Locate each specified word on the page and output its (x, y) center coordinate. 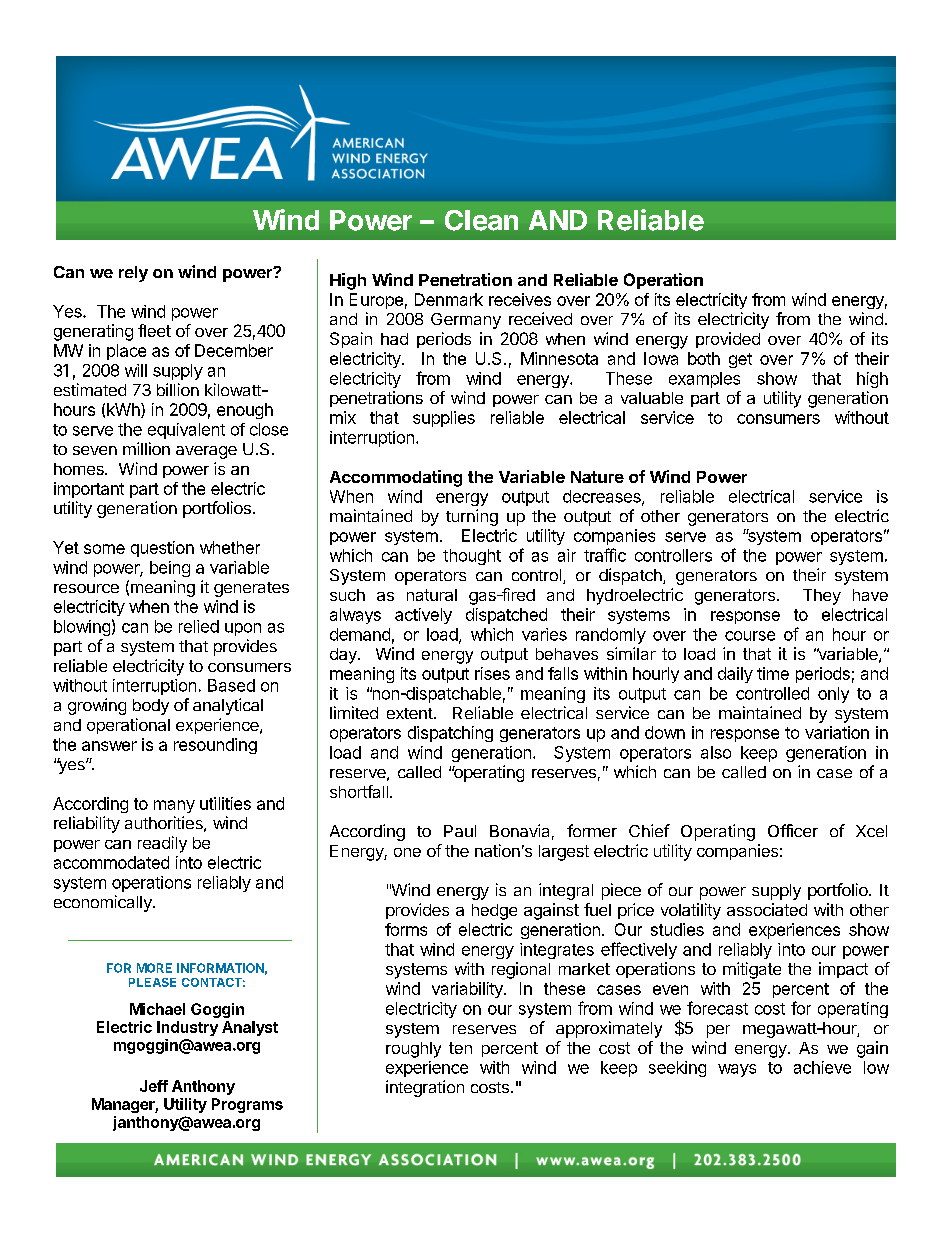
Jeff (154, 1086)
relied (199, 626)
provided (728, 340)
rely (133, 274)
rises (492, 673)
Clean (481, 220)
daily (735, 675)
